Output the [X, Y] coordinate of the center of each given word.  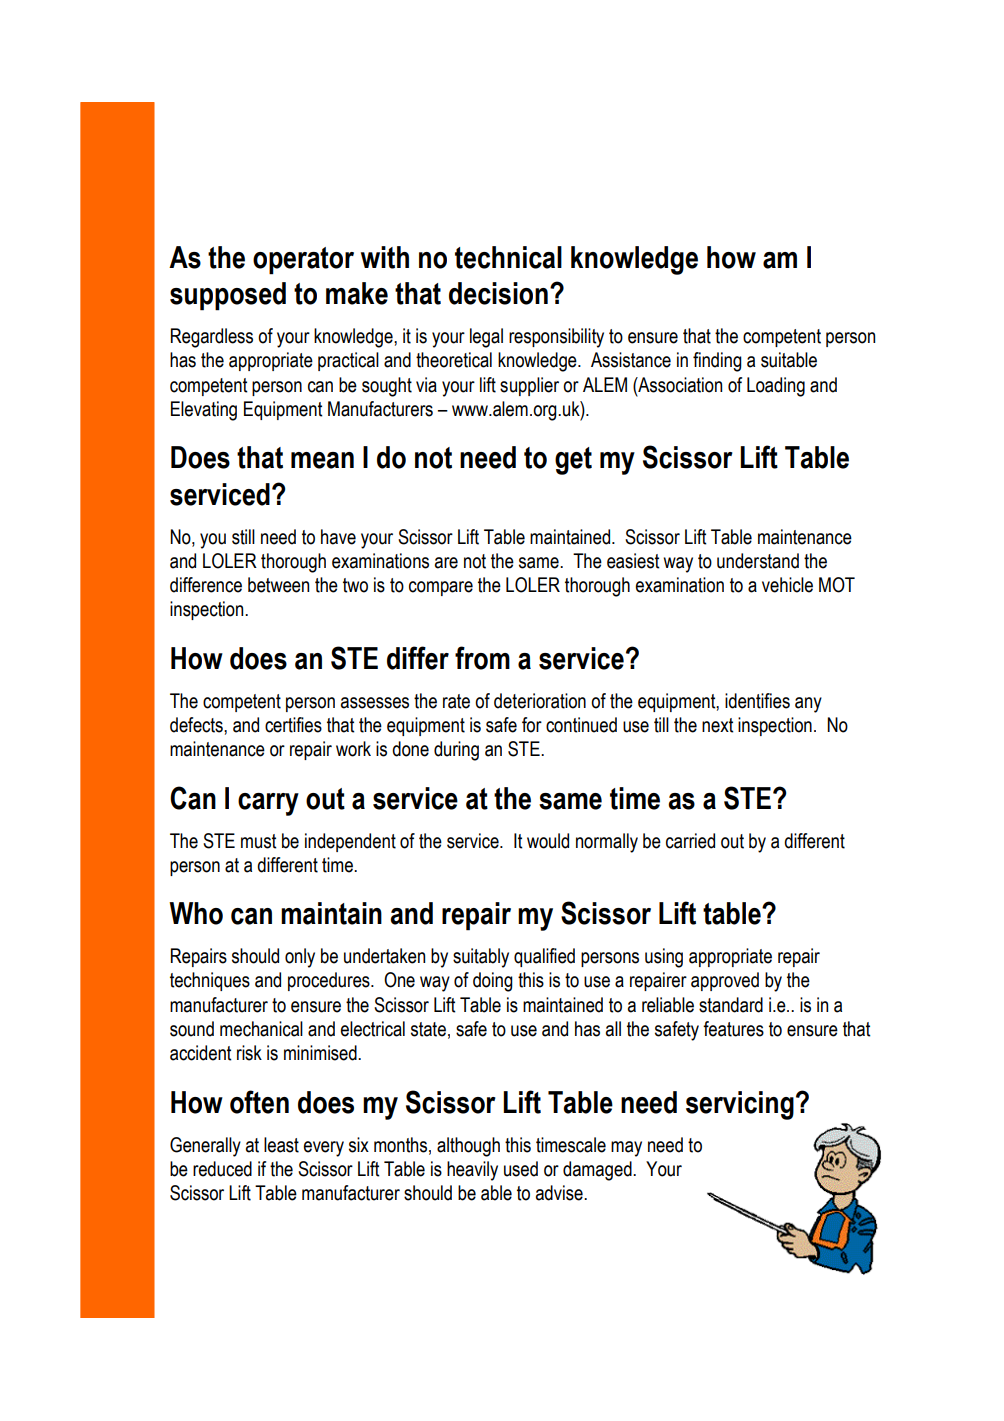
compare [441, 588]
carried [690, 841]
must [259, 841]
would [548, 841]
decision [498, 293]
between [278, 585]
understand [758, 561]
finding [717, 362]
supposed [228, 296]
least [281, 1145]
